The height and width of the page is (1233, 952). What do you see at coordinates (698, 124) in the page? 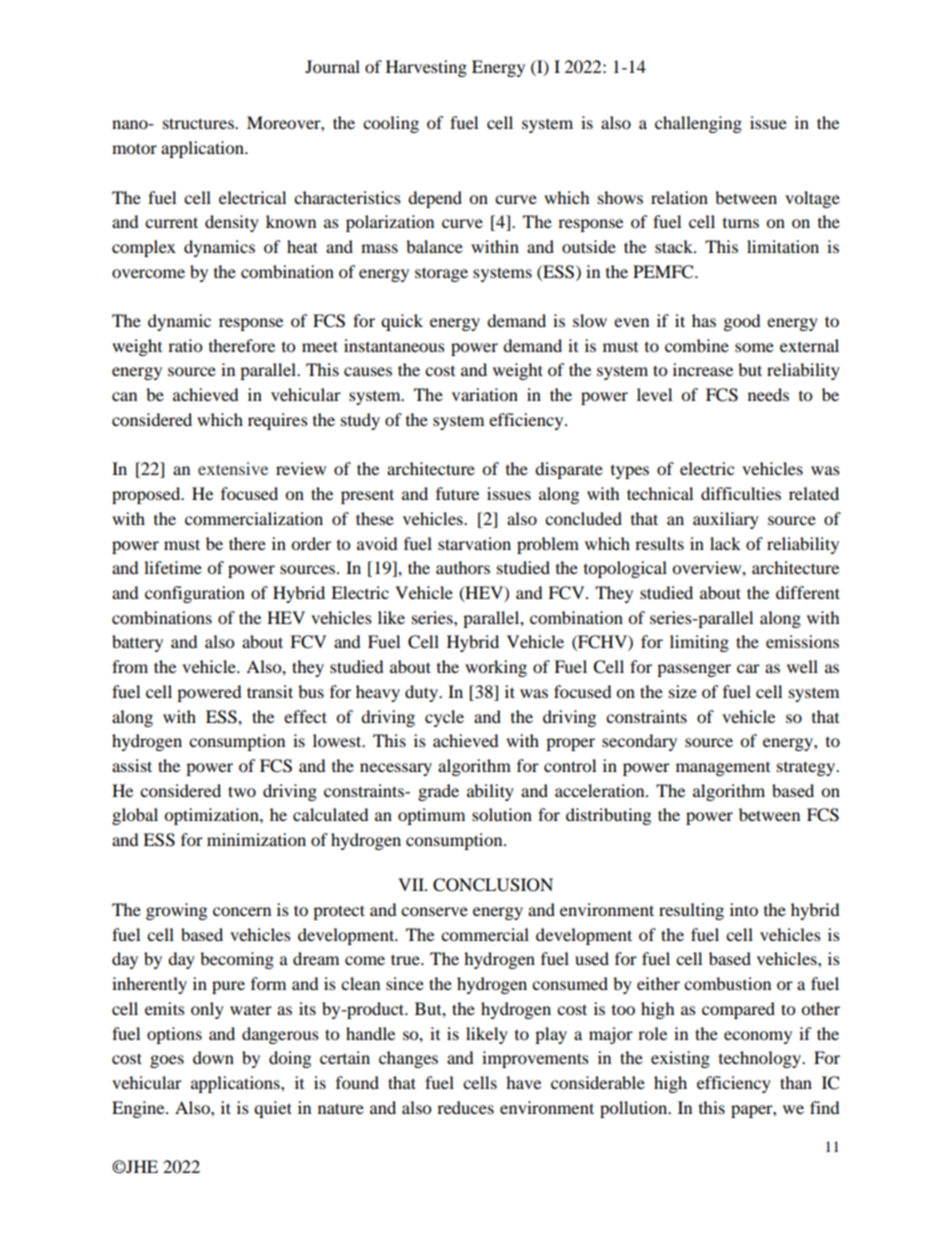
I see `challenging` at bounding box center [698, 124].
